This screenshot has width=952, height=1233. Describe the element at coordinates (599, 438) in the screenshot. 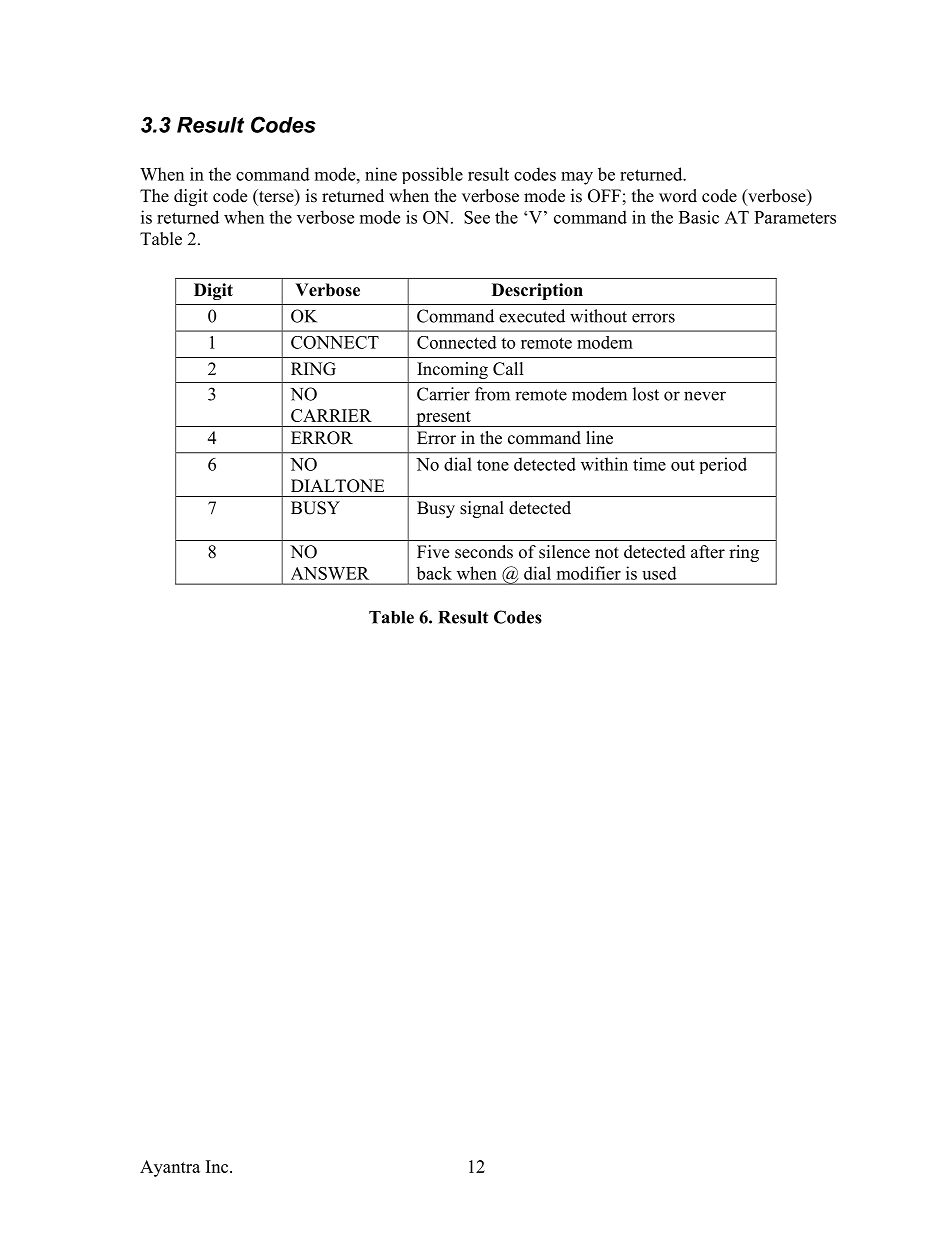

I see `line` at that location.
